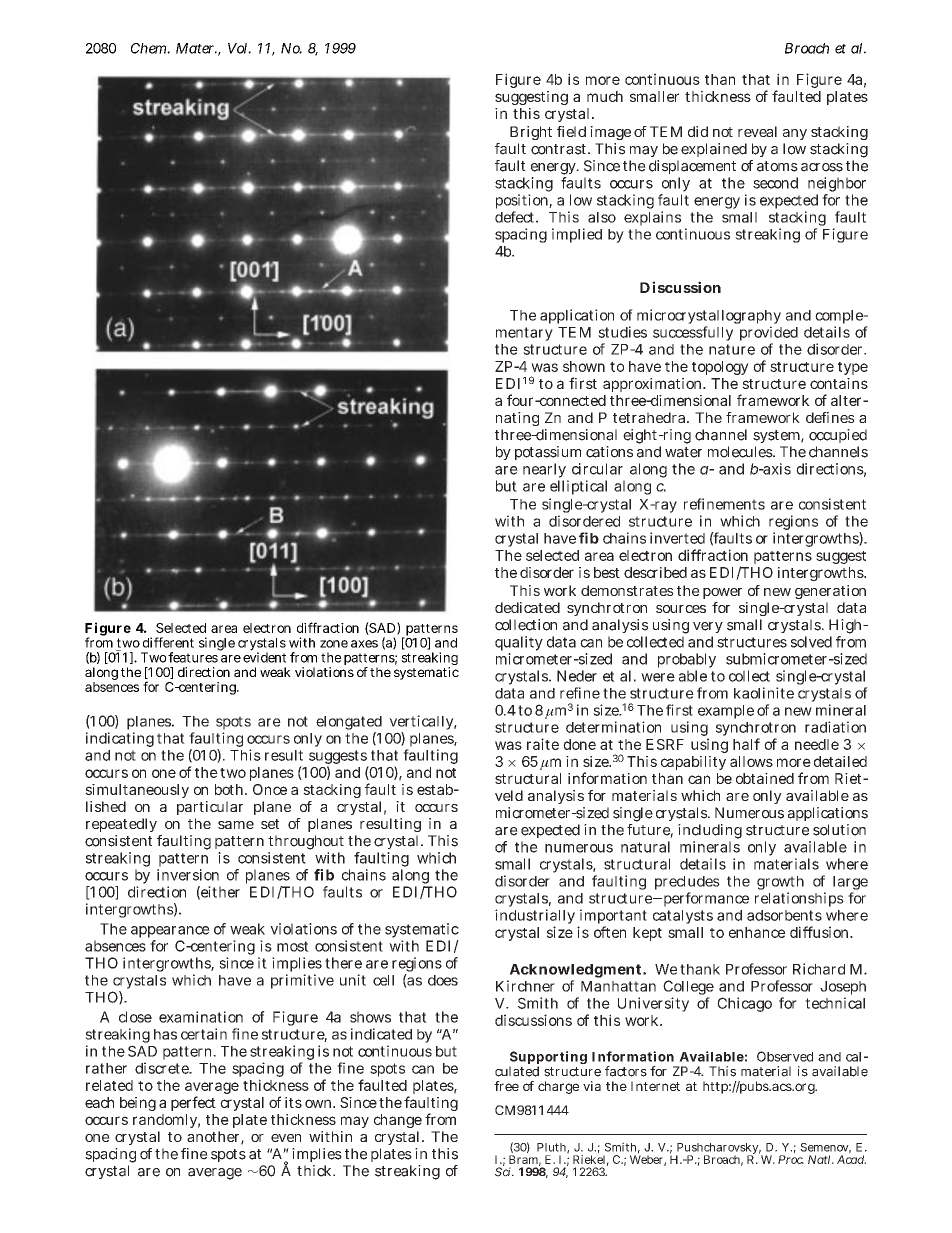  I want to click on vertically, so click(421, 724).
